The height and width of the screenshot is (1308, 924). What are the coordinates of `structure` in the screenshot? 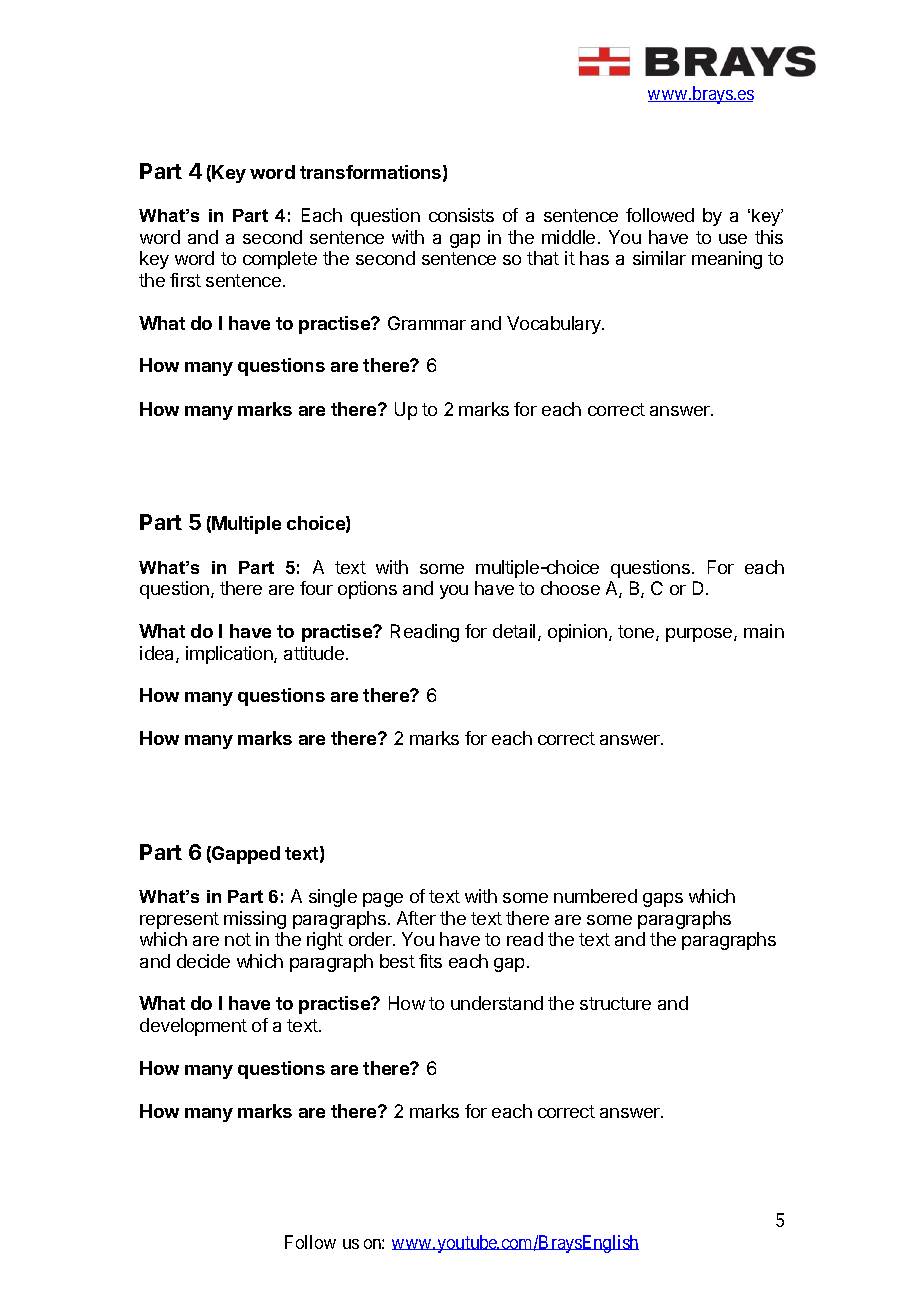 It's located at (615, 1003).
